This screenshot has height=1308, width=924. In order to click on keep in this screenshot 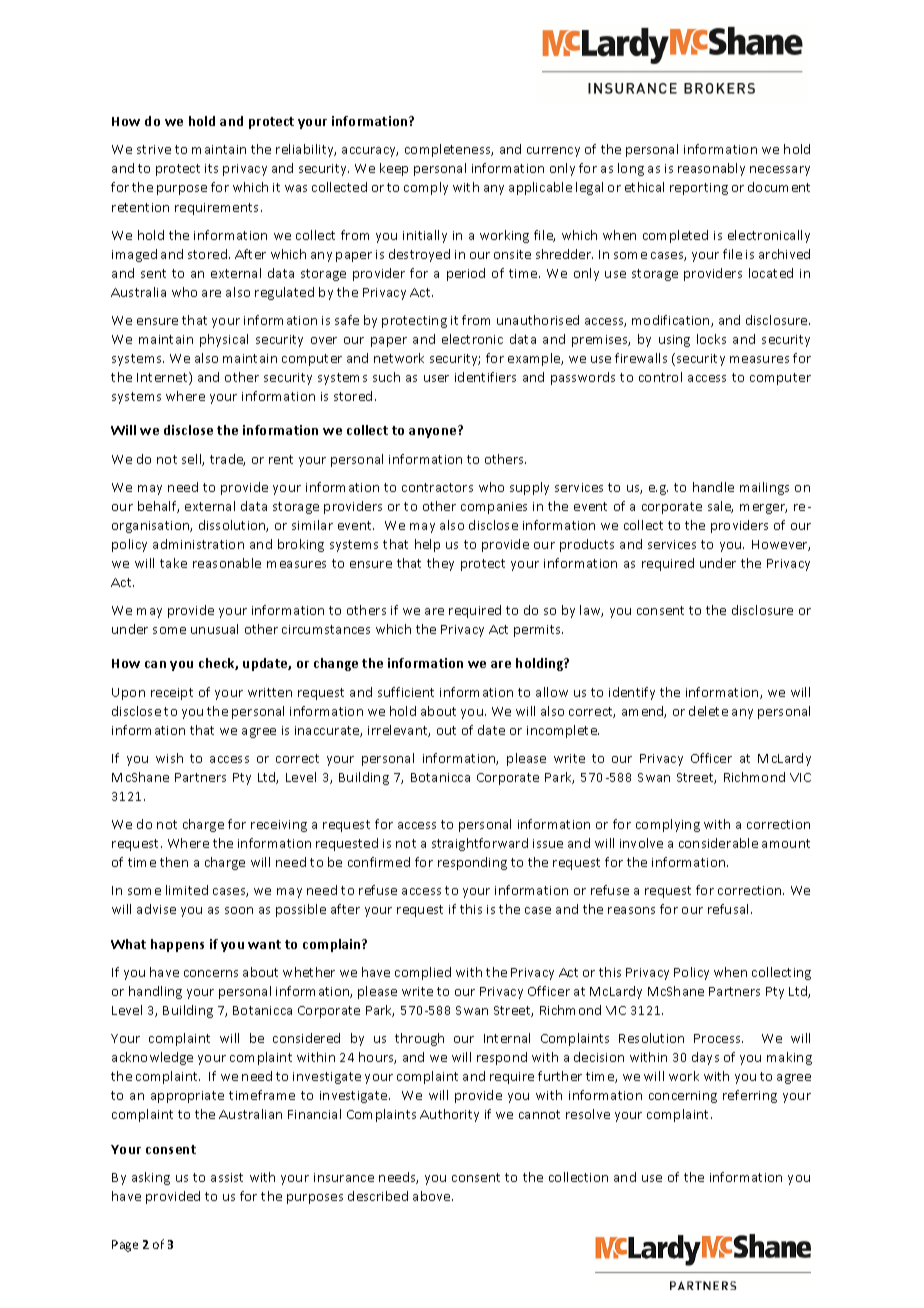, I will do `click(394, 169)`.
